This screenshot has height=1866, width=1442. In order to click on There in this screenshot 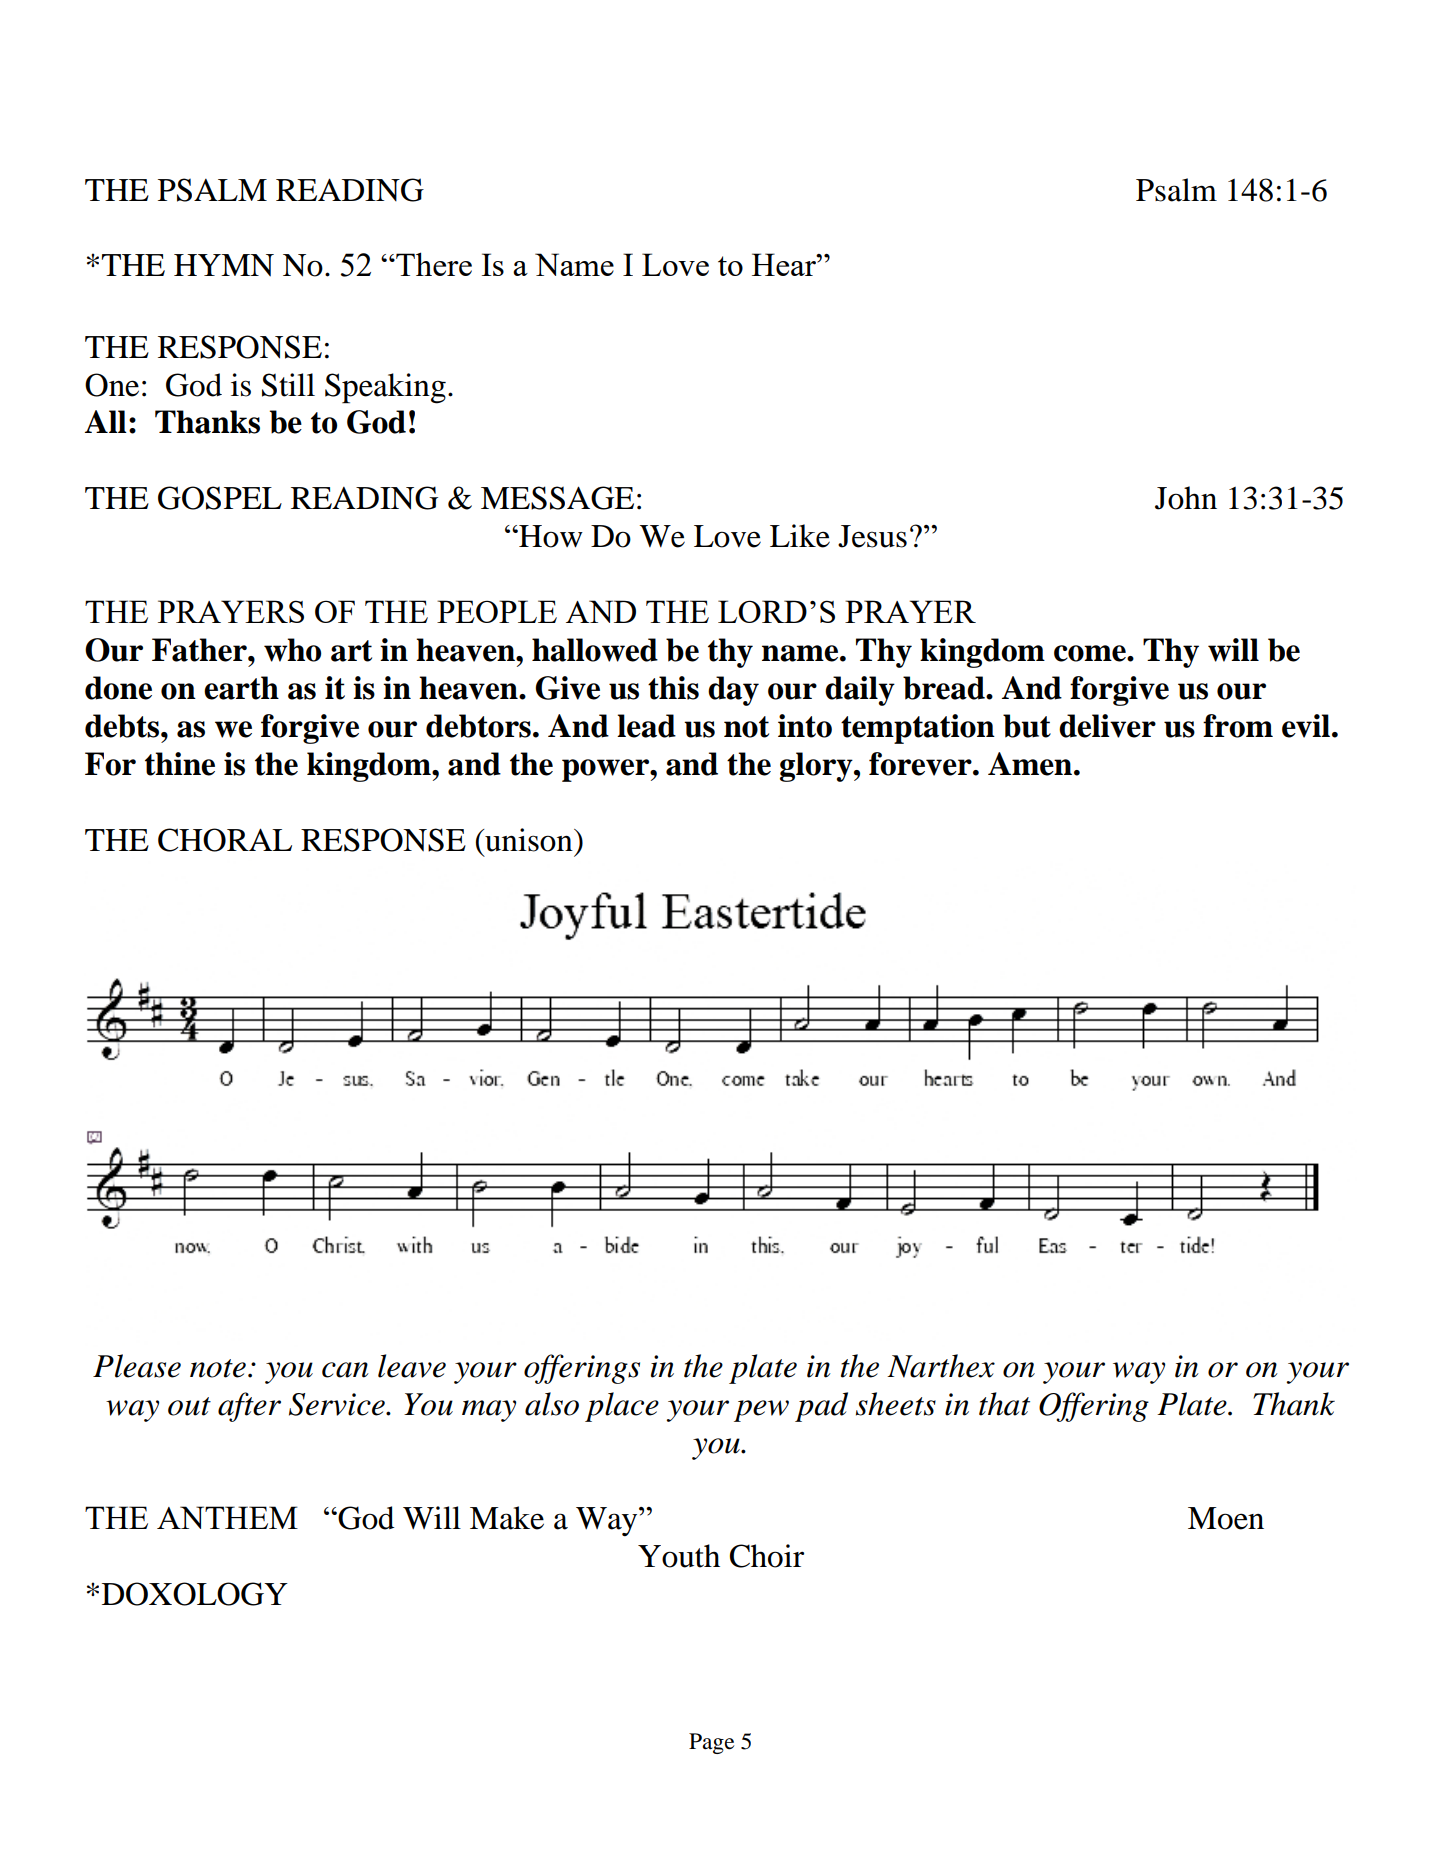, I will do `click(433, 264)`.
